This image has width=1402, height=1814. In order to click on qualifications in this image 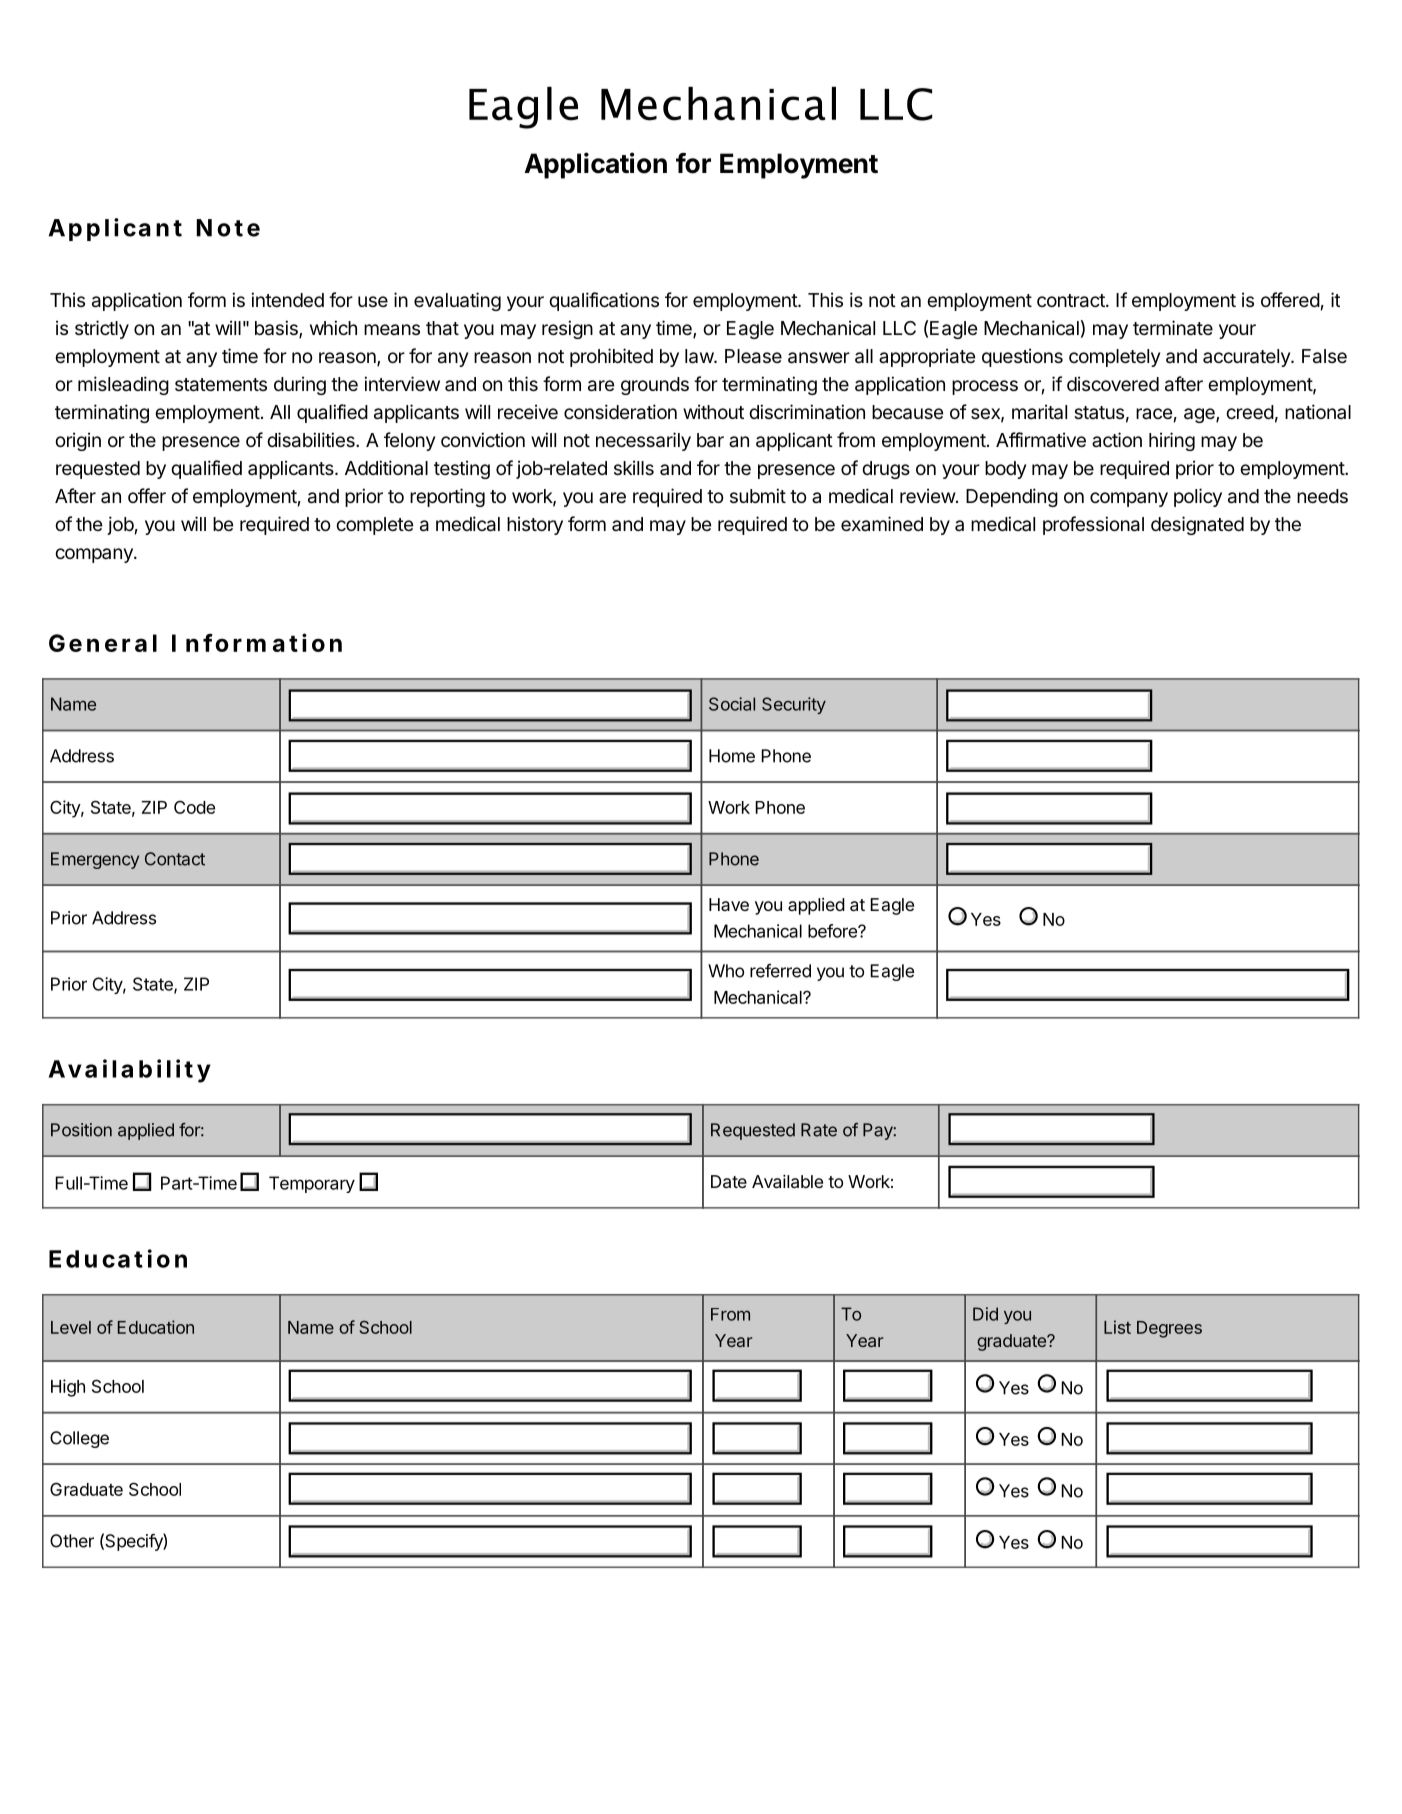, I will do `click(604, 301)`.
